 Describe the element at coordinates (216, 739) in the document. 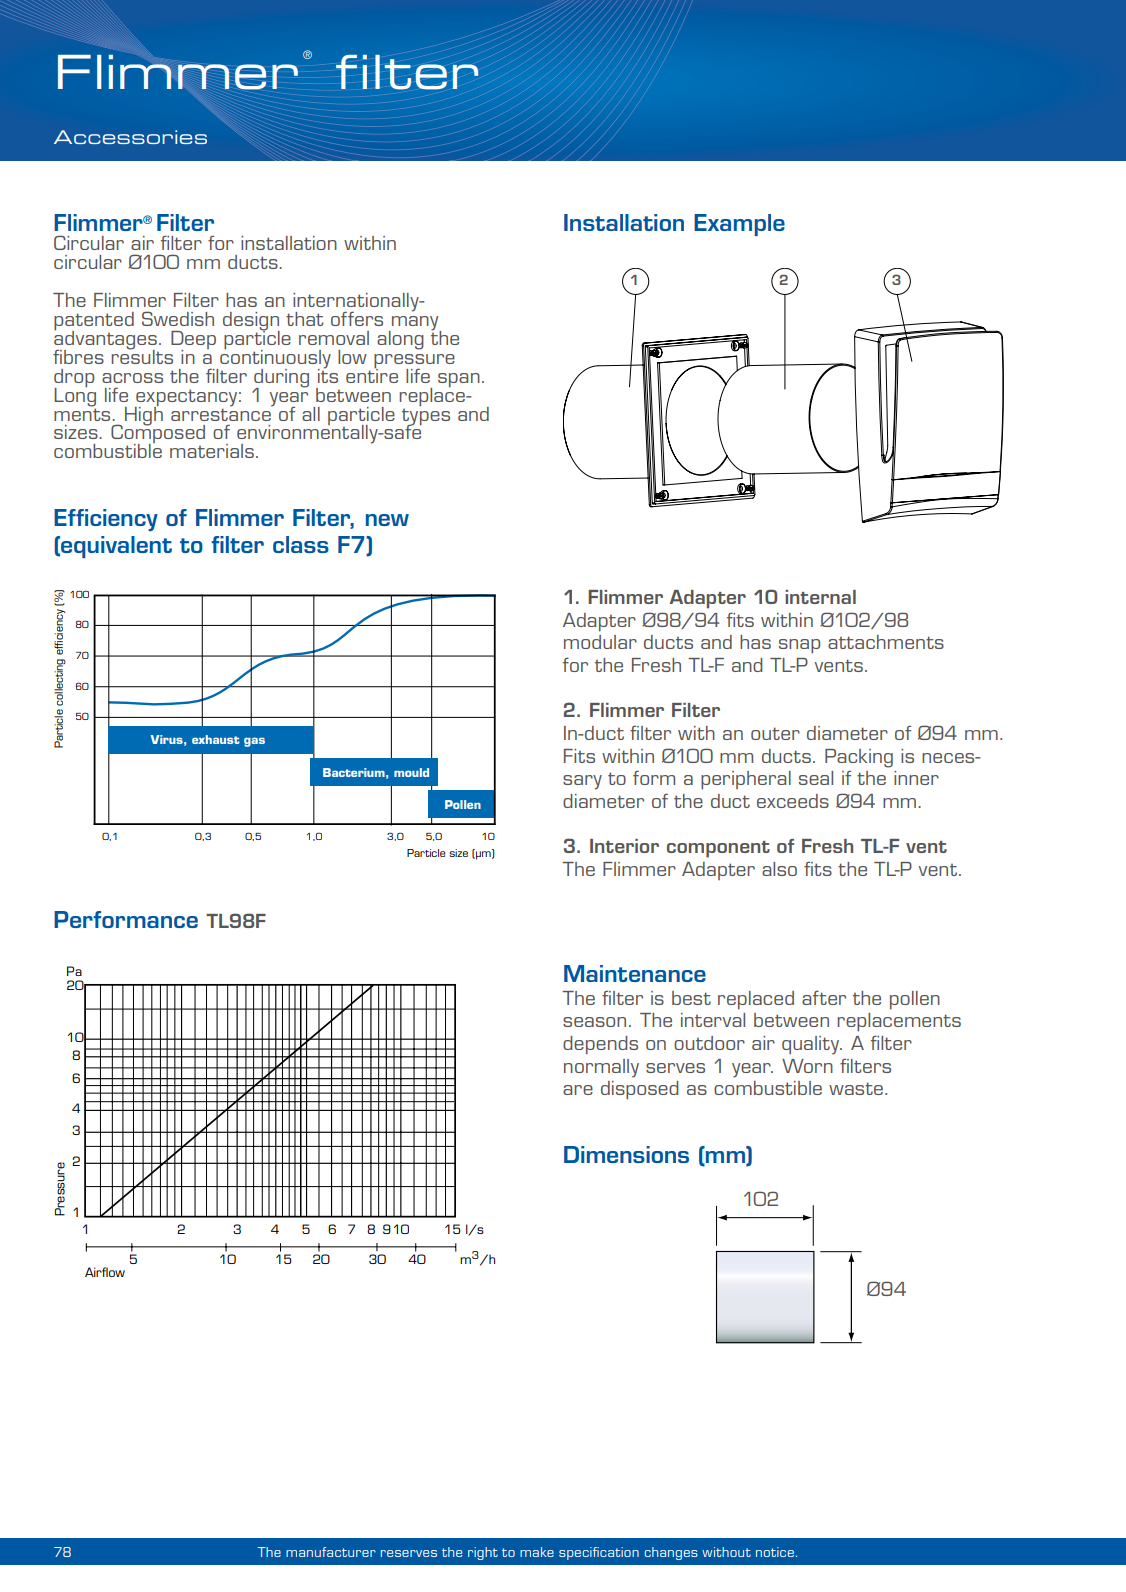

I see `exhaust` at that location.
